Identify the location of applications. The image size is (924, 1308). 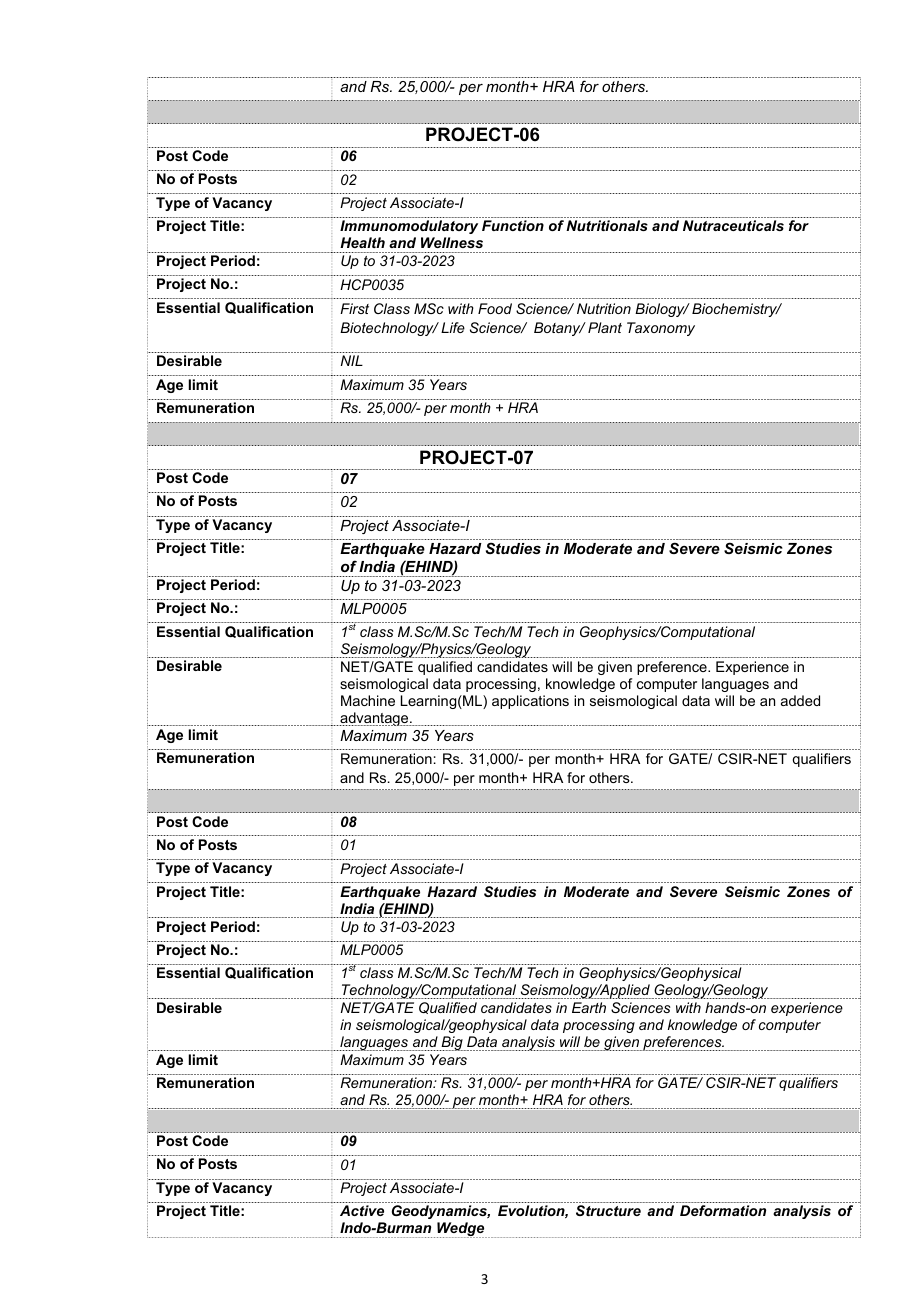
(530, 702).
